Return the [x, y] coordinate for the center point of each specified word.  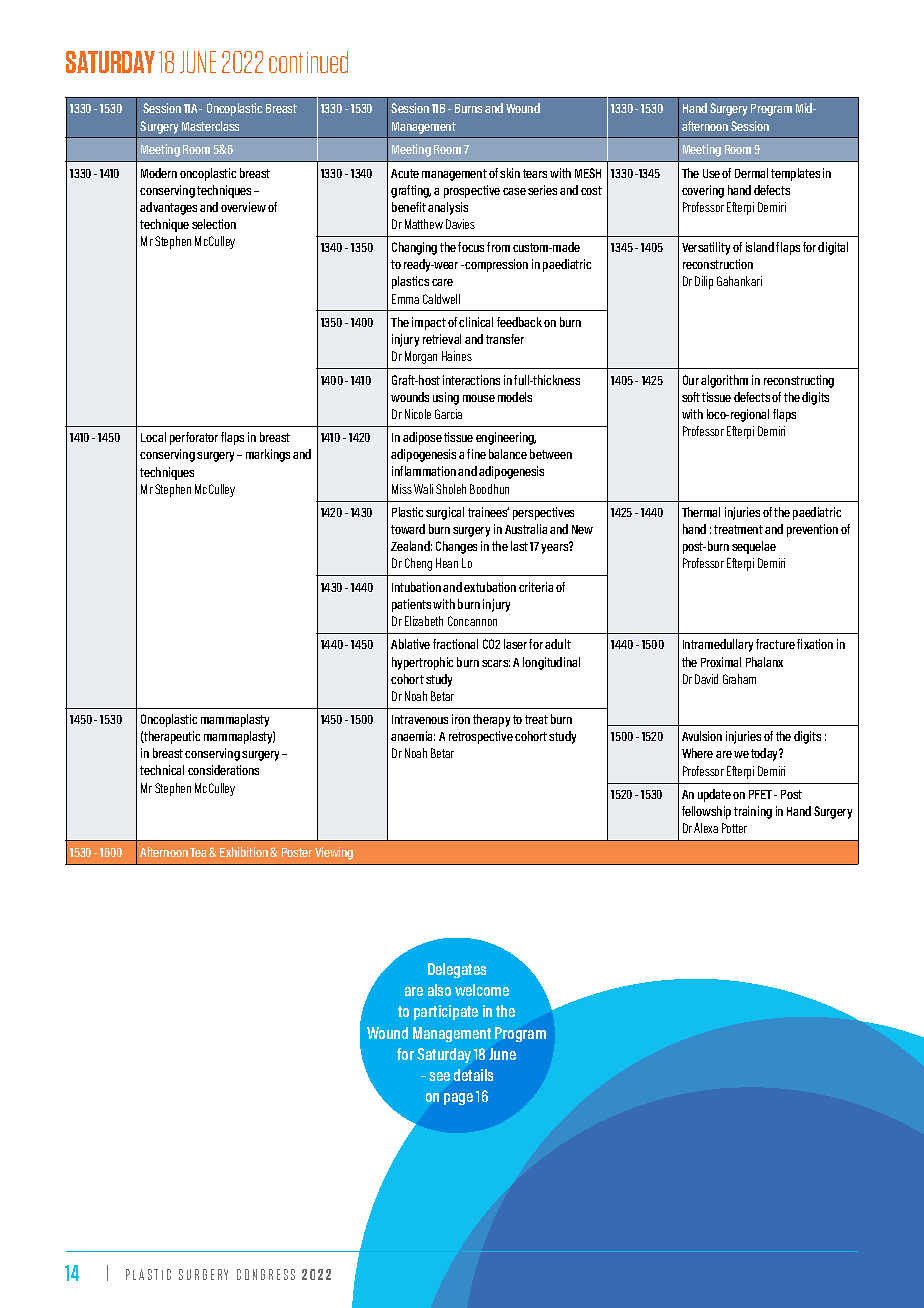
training [753, 812]
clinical [476, 322]
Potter [734, 828]
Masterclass [210, 126]
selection [214, 224]
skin [510, 173]
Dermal [751, 173]
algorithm [724, 381]
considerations [223, 770]
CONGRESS [266, 1274]
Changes [456, 547]
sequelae [754, 547]
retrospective [481, 737]
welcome [482, 990]
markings [268, 455]
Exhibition [244, 852]
